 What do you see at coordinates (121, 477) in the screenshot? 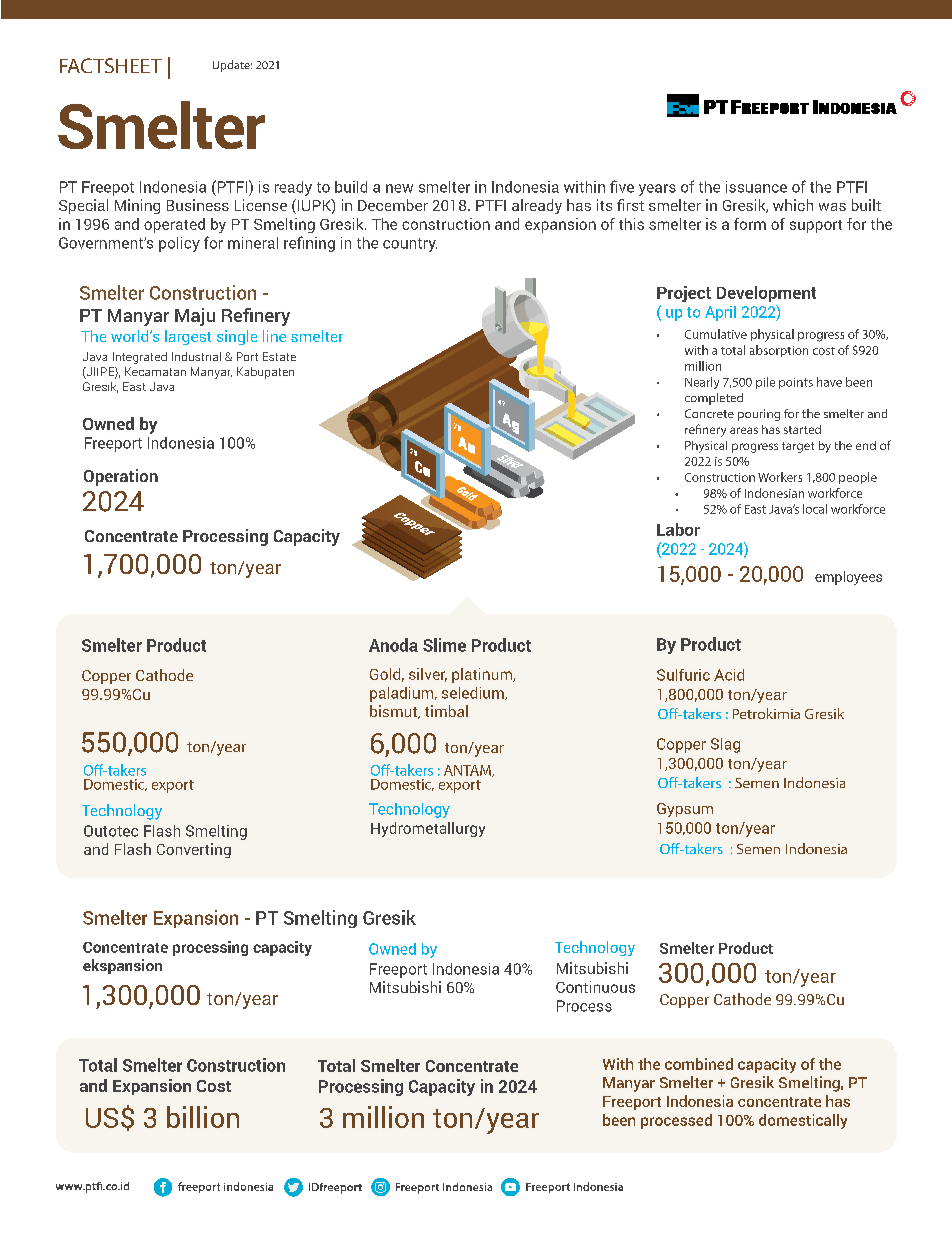
I see `Operation` at bounding box center [121, 477].
